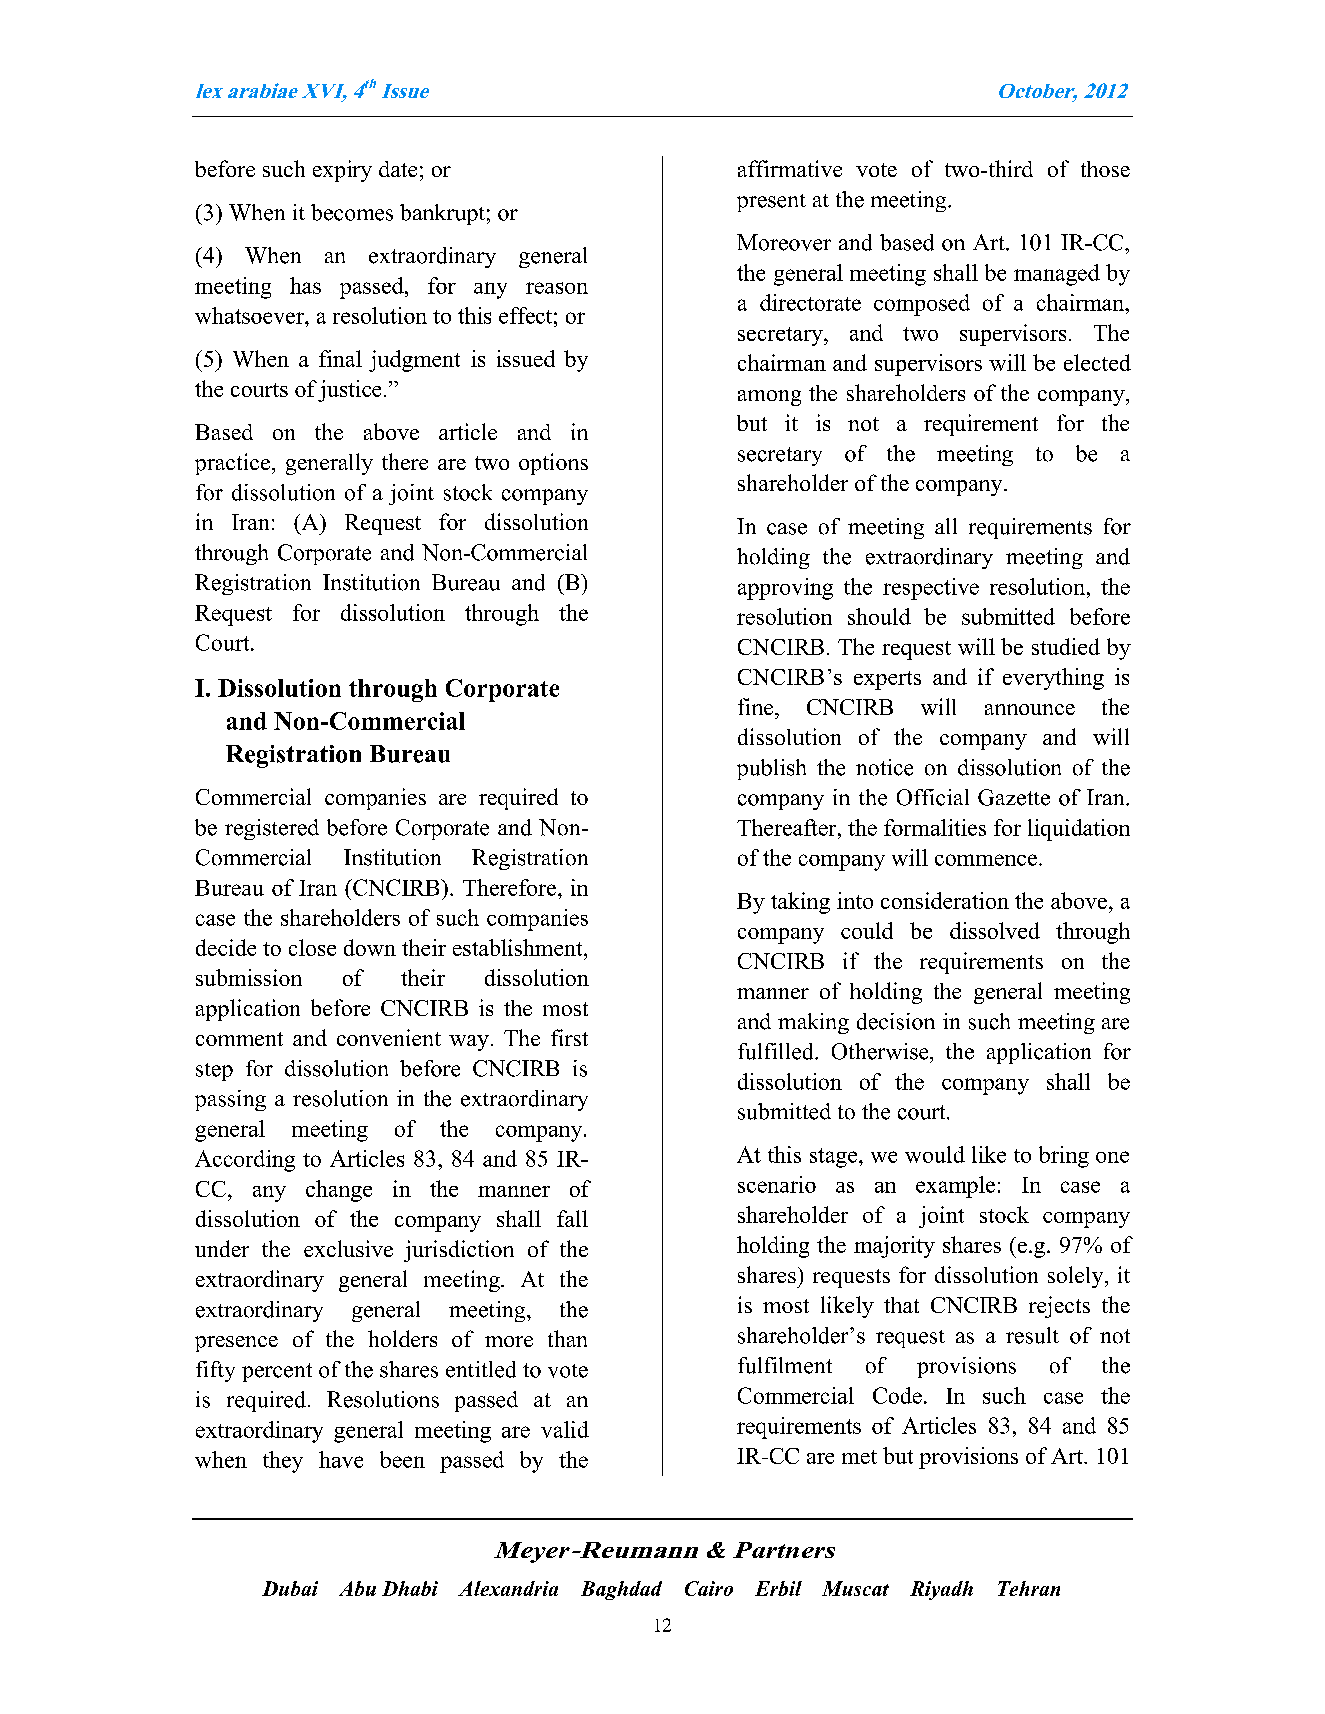 The width and height of the page is (1325, 1714). I want to click on registered, so click(272, 829).
